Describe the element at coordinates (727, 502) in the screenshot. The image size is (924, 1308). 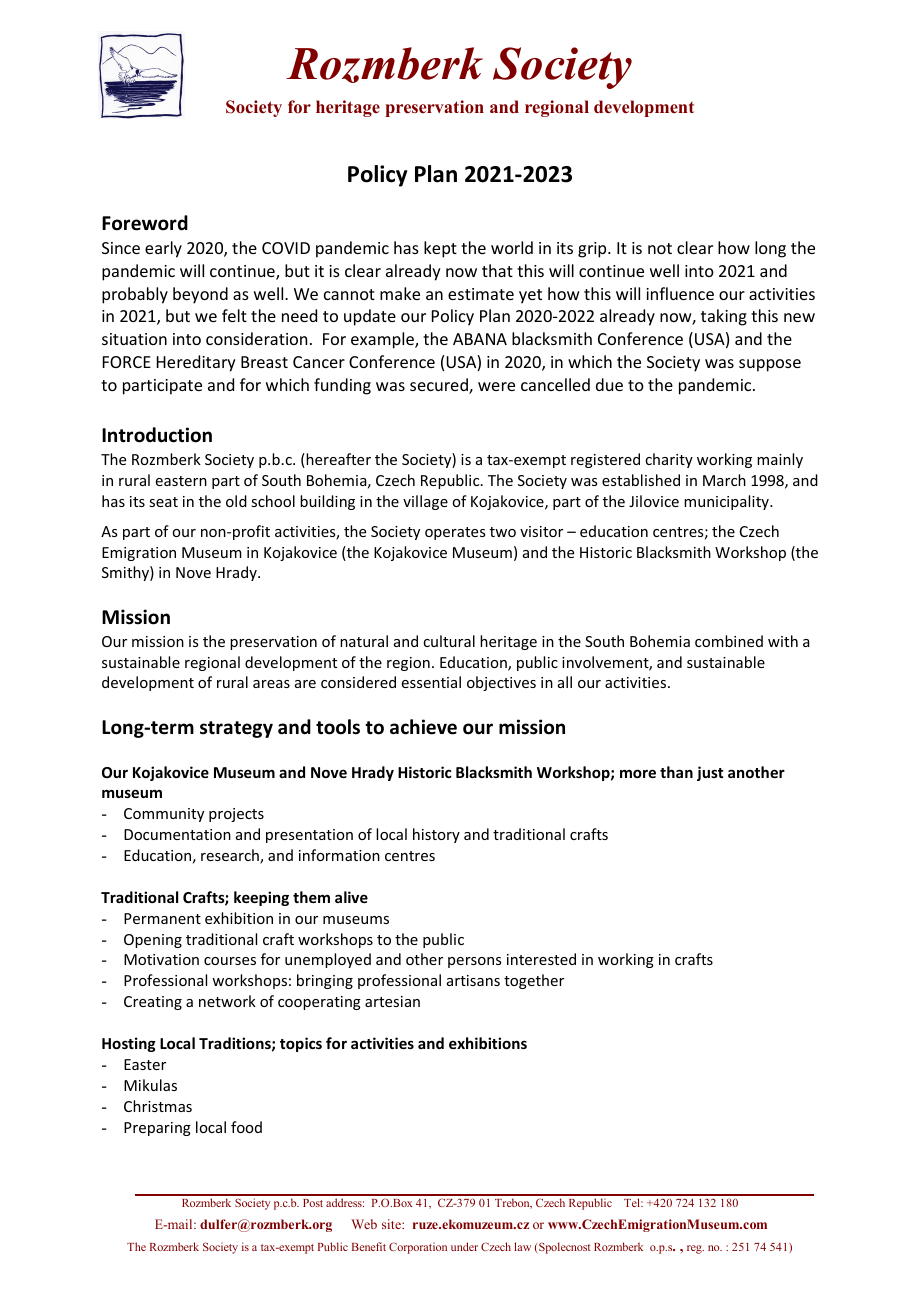
I see `municipality` at that location.
